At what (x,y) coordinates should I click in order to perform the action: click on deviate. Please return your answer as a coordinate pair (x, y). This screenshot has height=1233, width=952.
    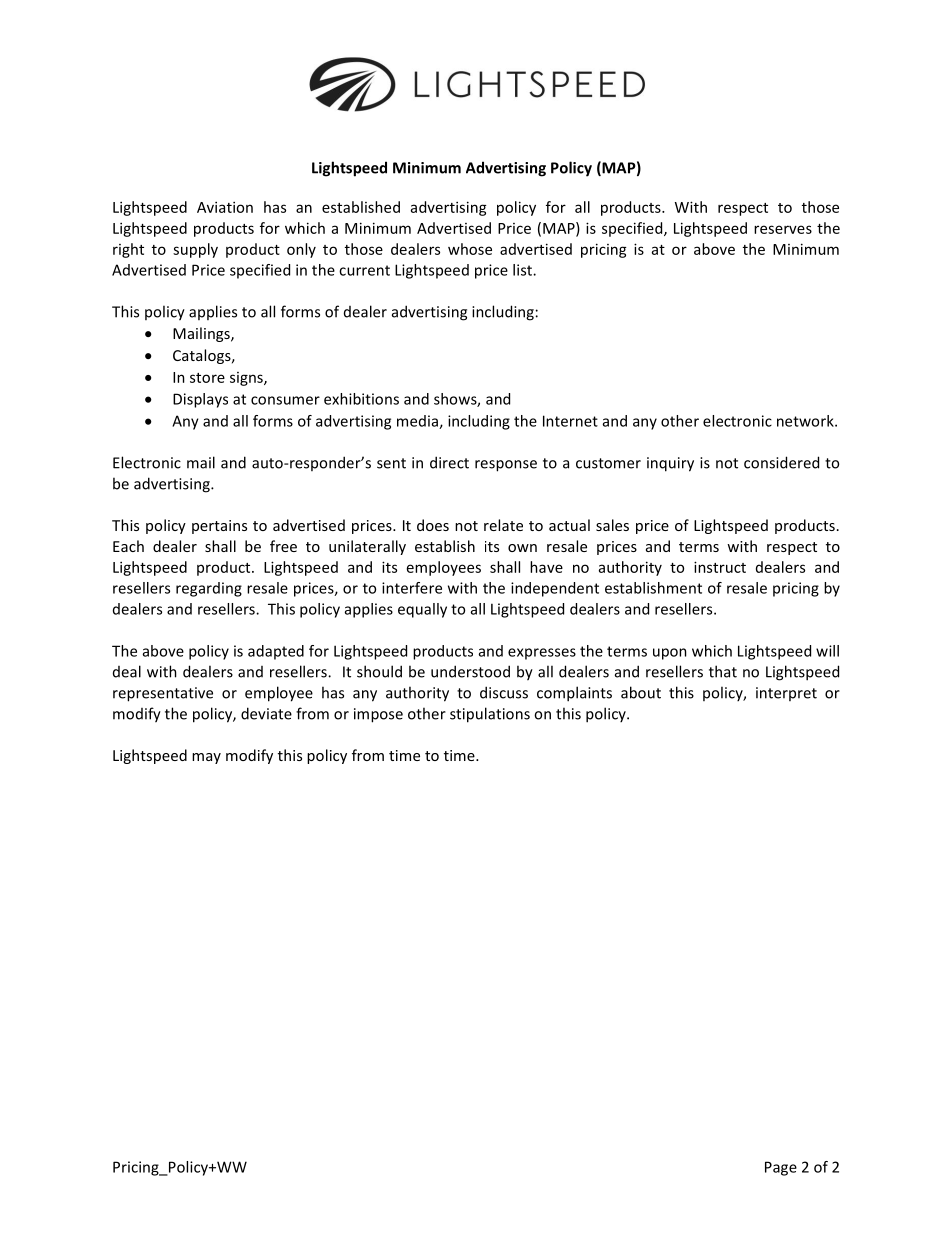
    Looking at the image, I should click on (266, 713).
